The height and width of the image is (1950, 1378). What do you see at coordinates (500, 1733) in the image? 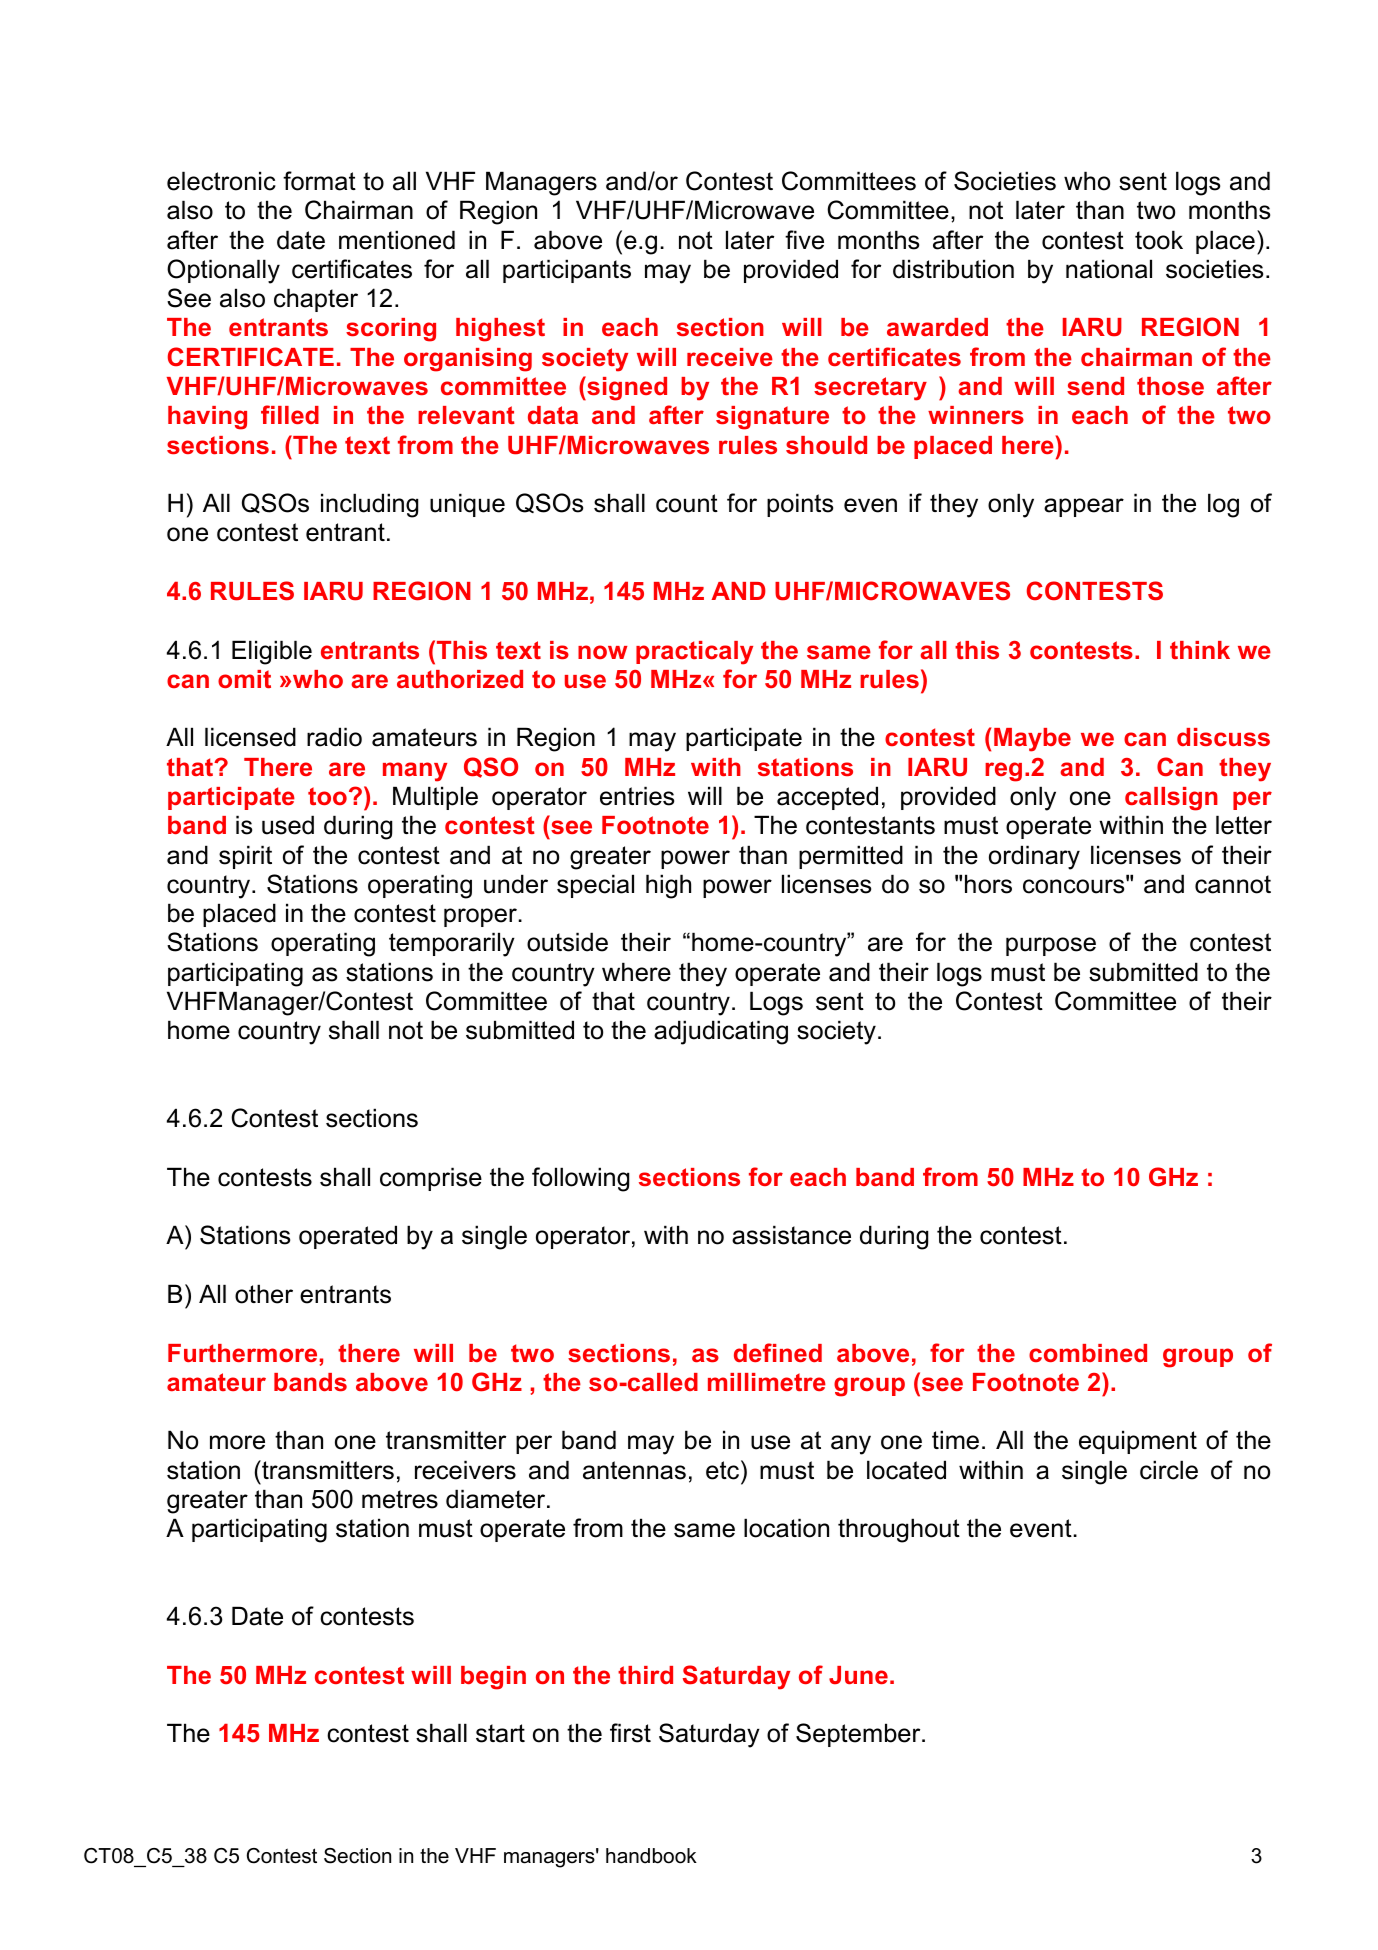
I see `start` at bounding box center [500, 1733].
